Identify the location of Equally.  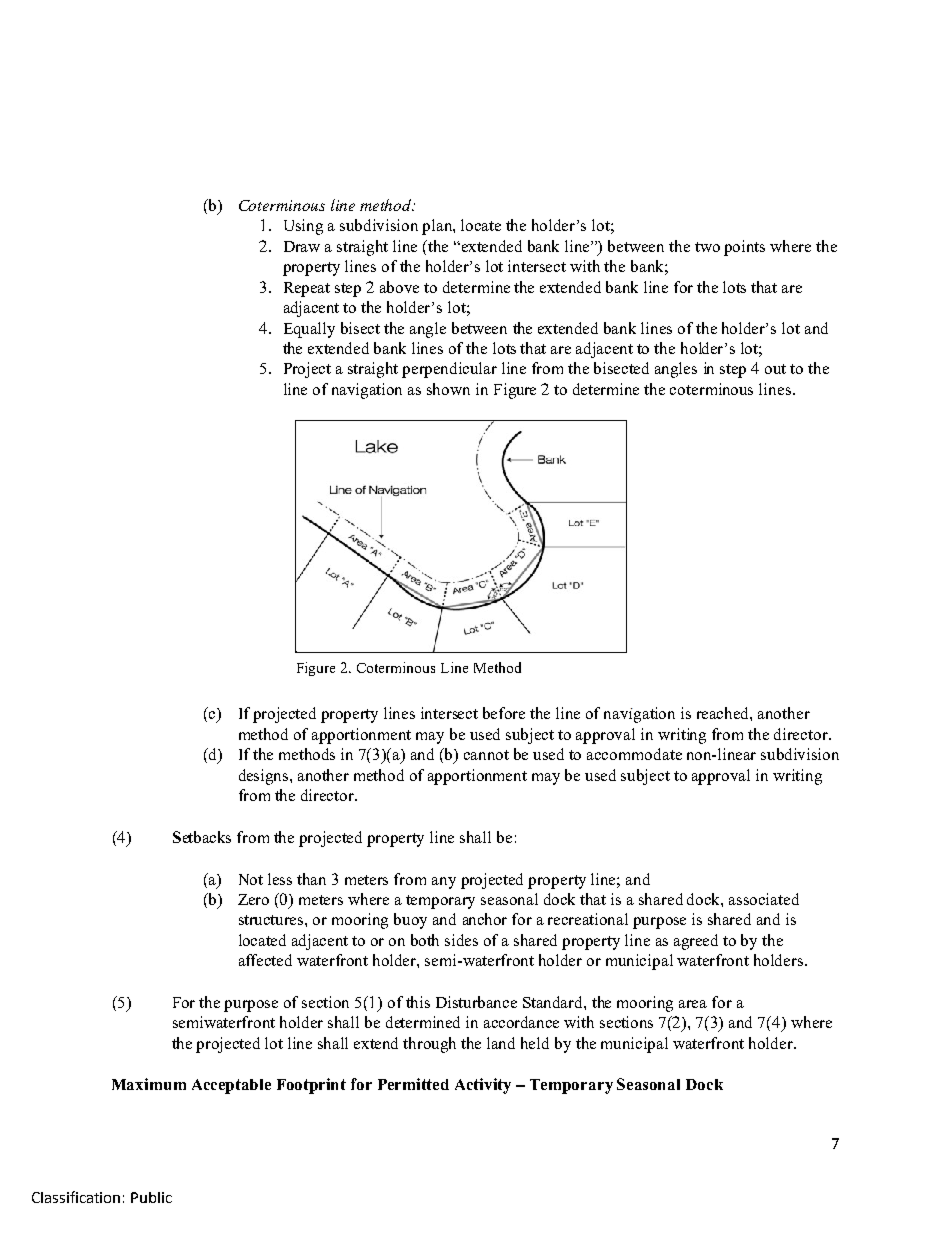
(309, 330).
